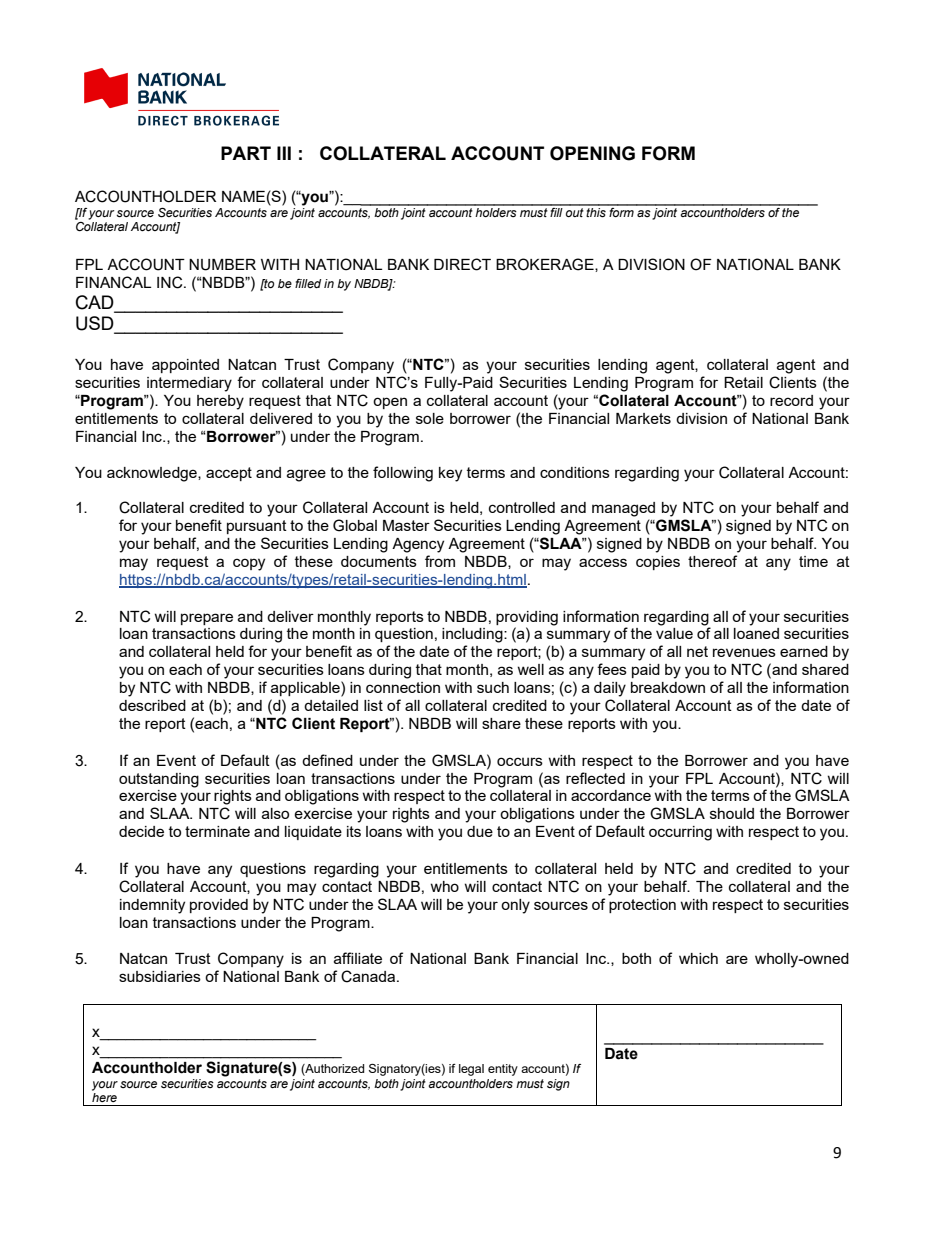 Image resolution: width=952 pixels, height=1233 pixels. Describe the element at coordinates (744, 652) in the screenshot. I see `revenues` at that location.
